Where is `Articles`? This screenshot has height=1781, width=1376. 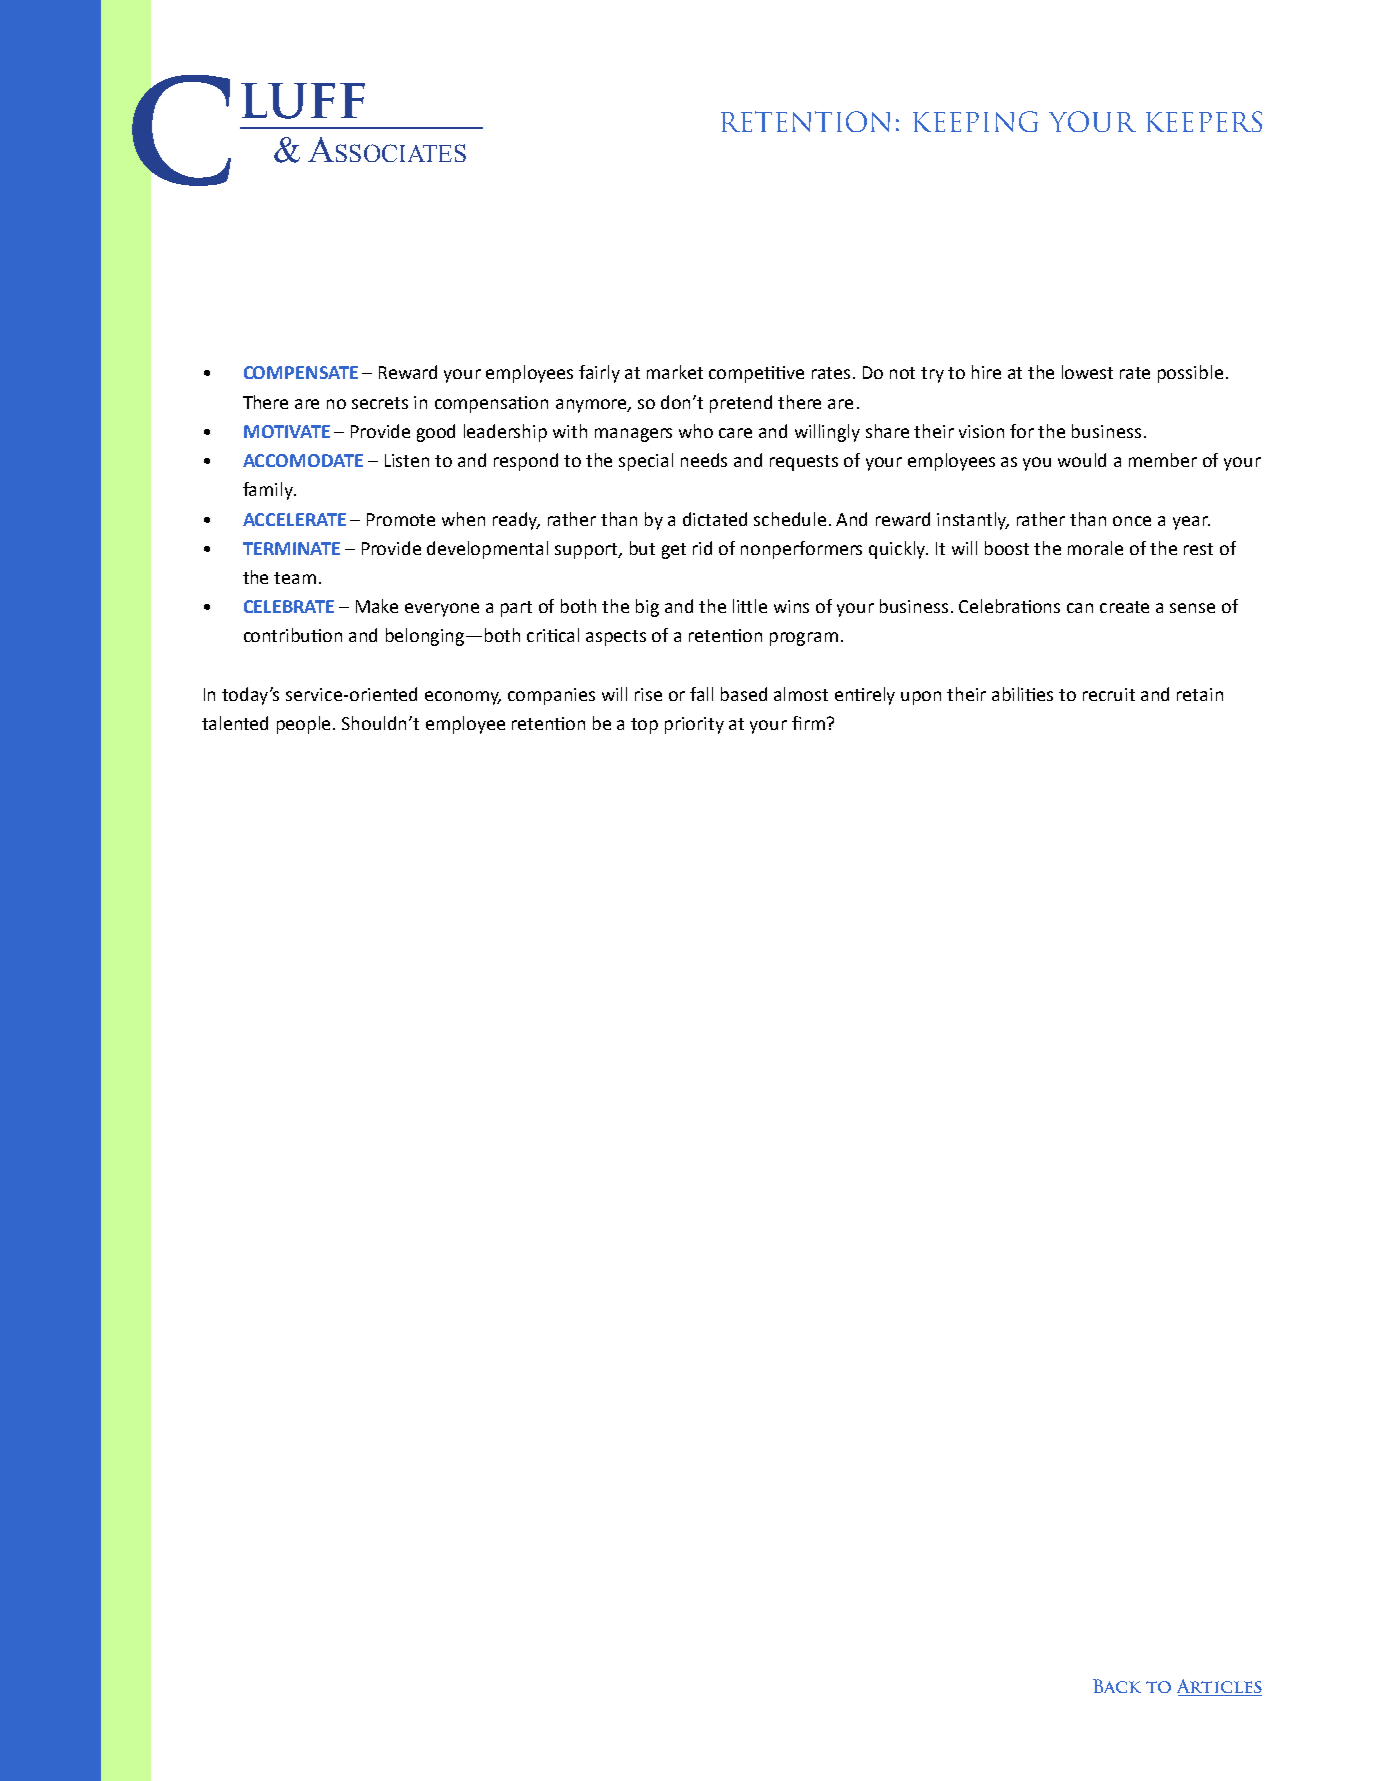 Articles is located at coordinates (1219, 1687).
